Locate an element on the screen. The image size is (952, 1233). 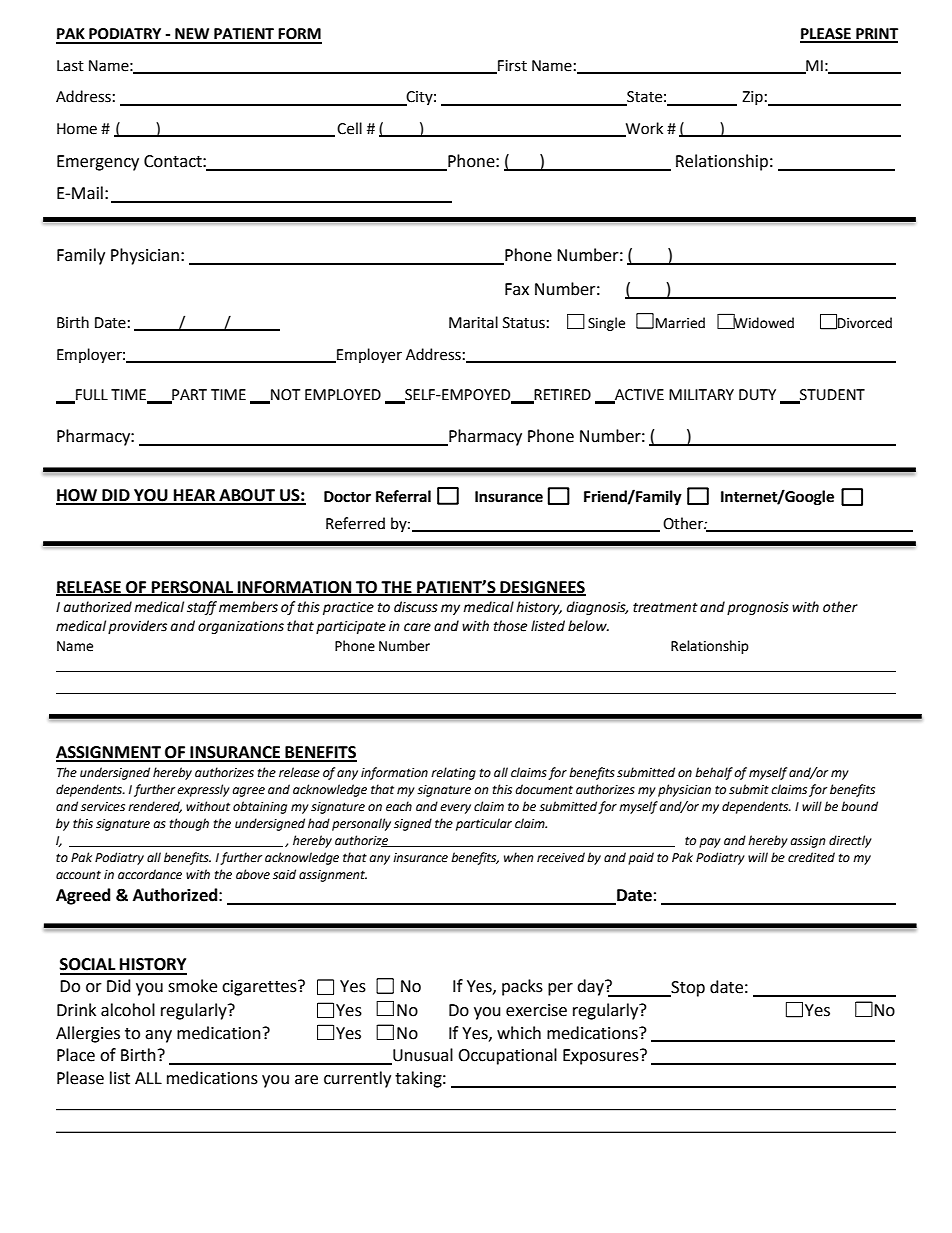
Zip is located at coordinates (752, 98).
